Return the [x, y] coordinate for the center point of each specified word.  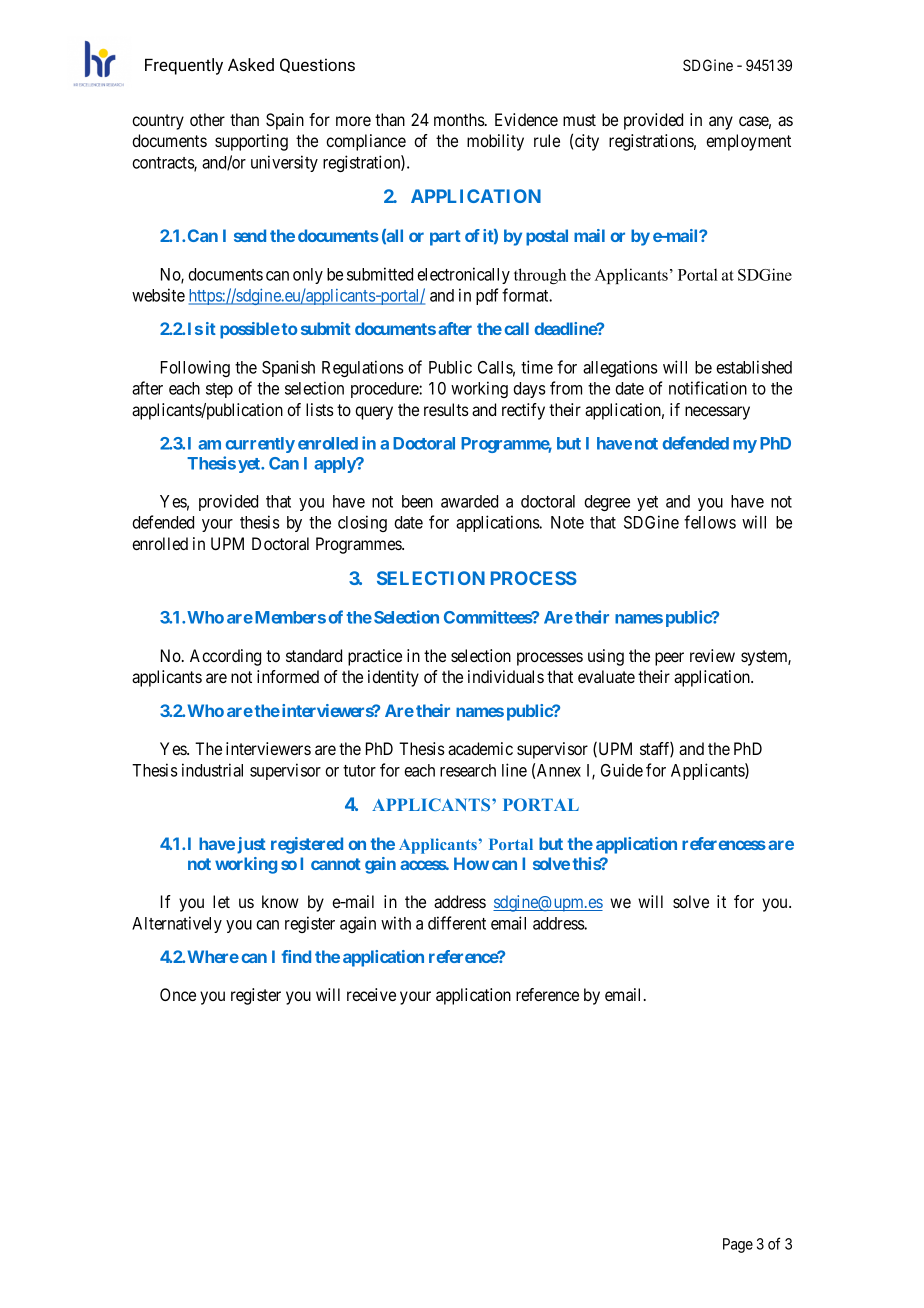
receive [371, 994]
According [225, 657]
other [207, 119]
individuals [506, 676]
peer [669, 659]
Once [178, 994]
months [460, 119]
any [721, 123]
